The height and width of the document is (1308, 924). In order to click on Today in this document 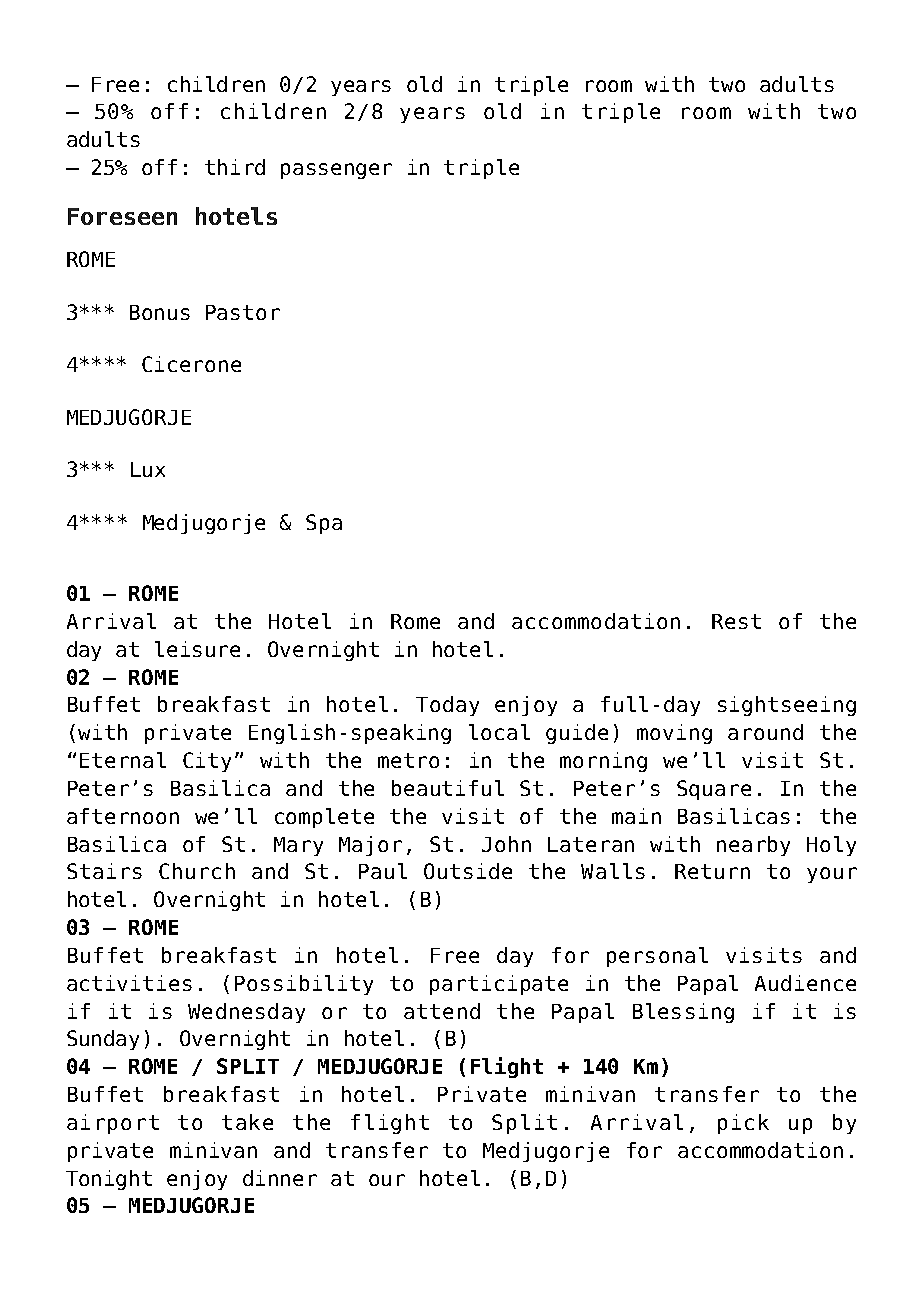, I will do `click(447, 706)`.
